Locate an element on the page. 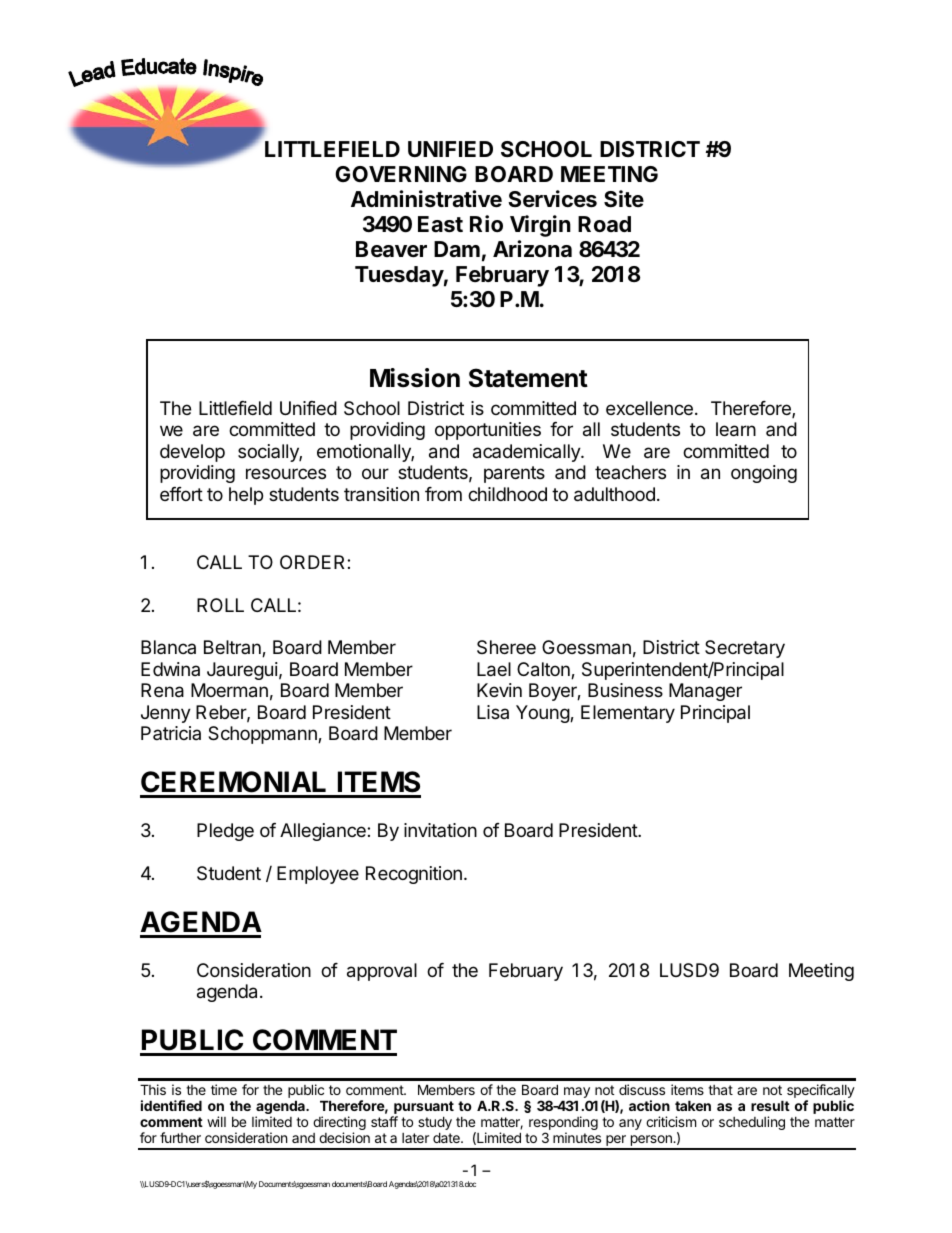 The width and height of the page is (952, 1233). study is located at coordinates (435, 1124).
